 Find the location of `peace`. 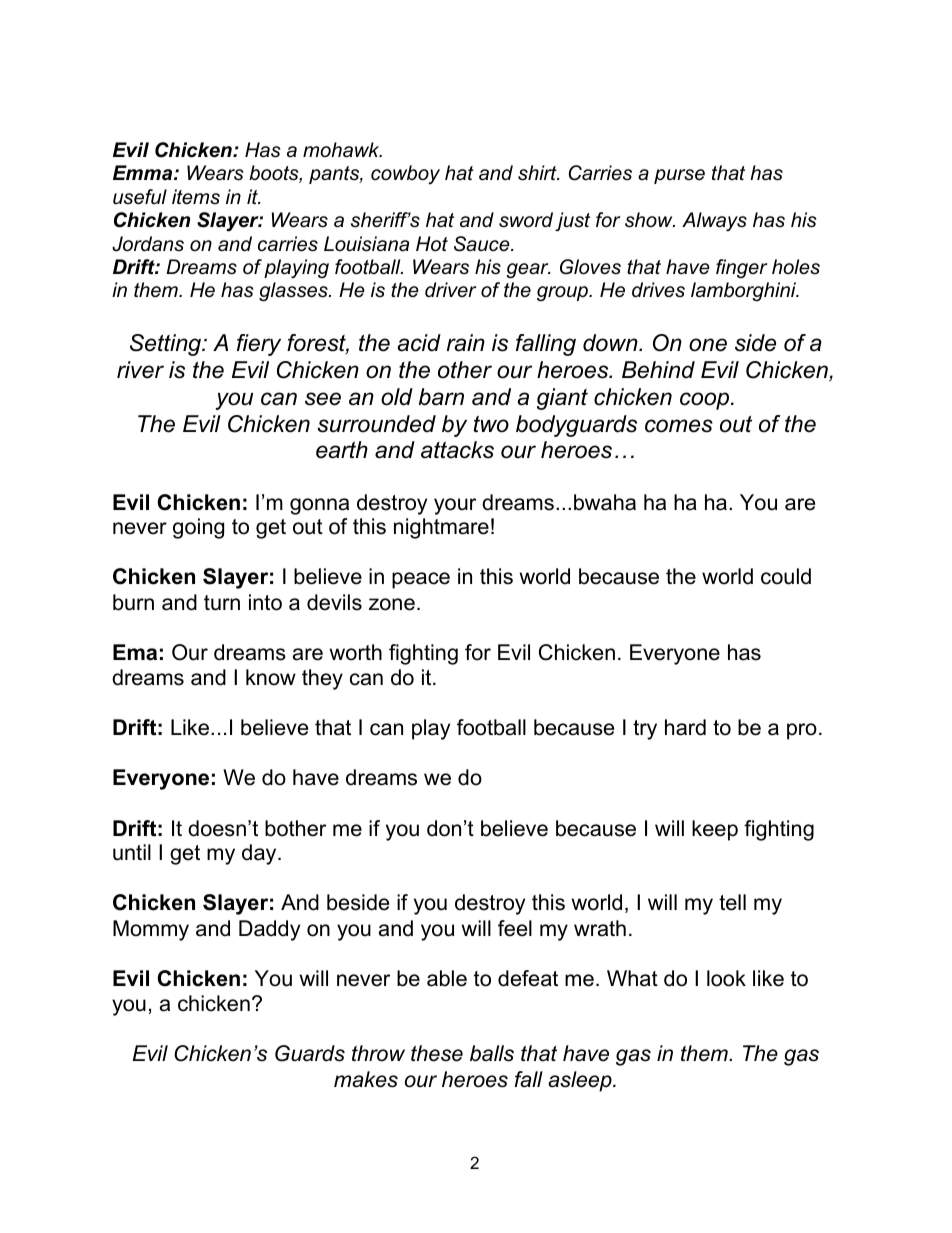

peace is located at coordinates (421, 580).
